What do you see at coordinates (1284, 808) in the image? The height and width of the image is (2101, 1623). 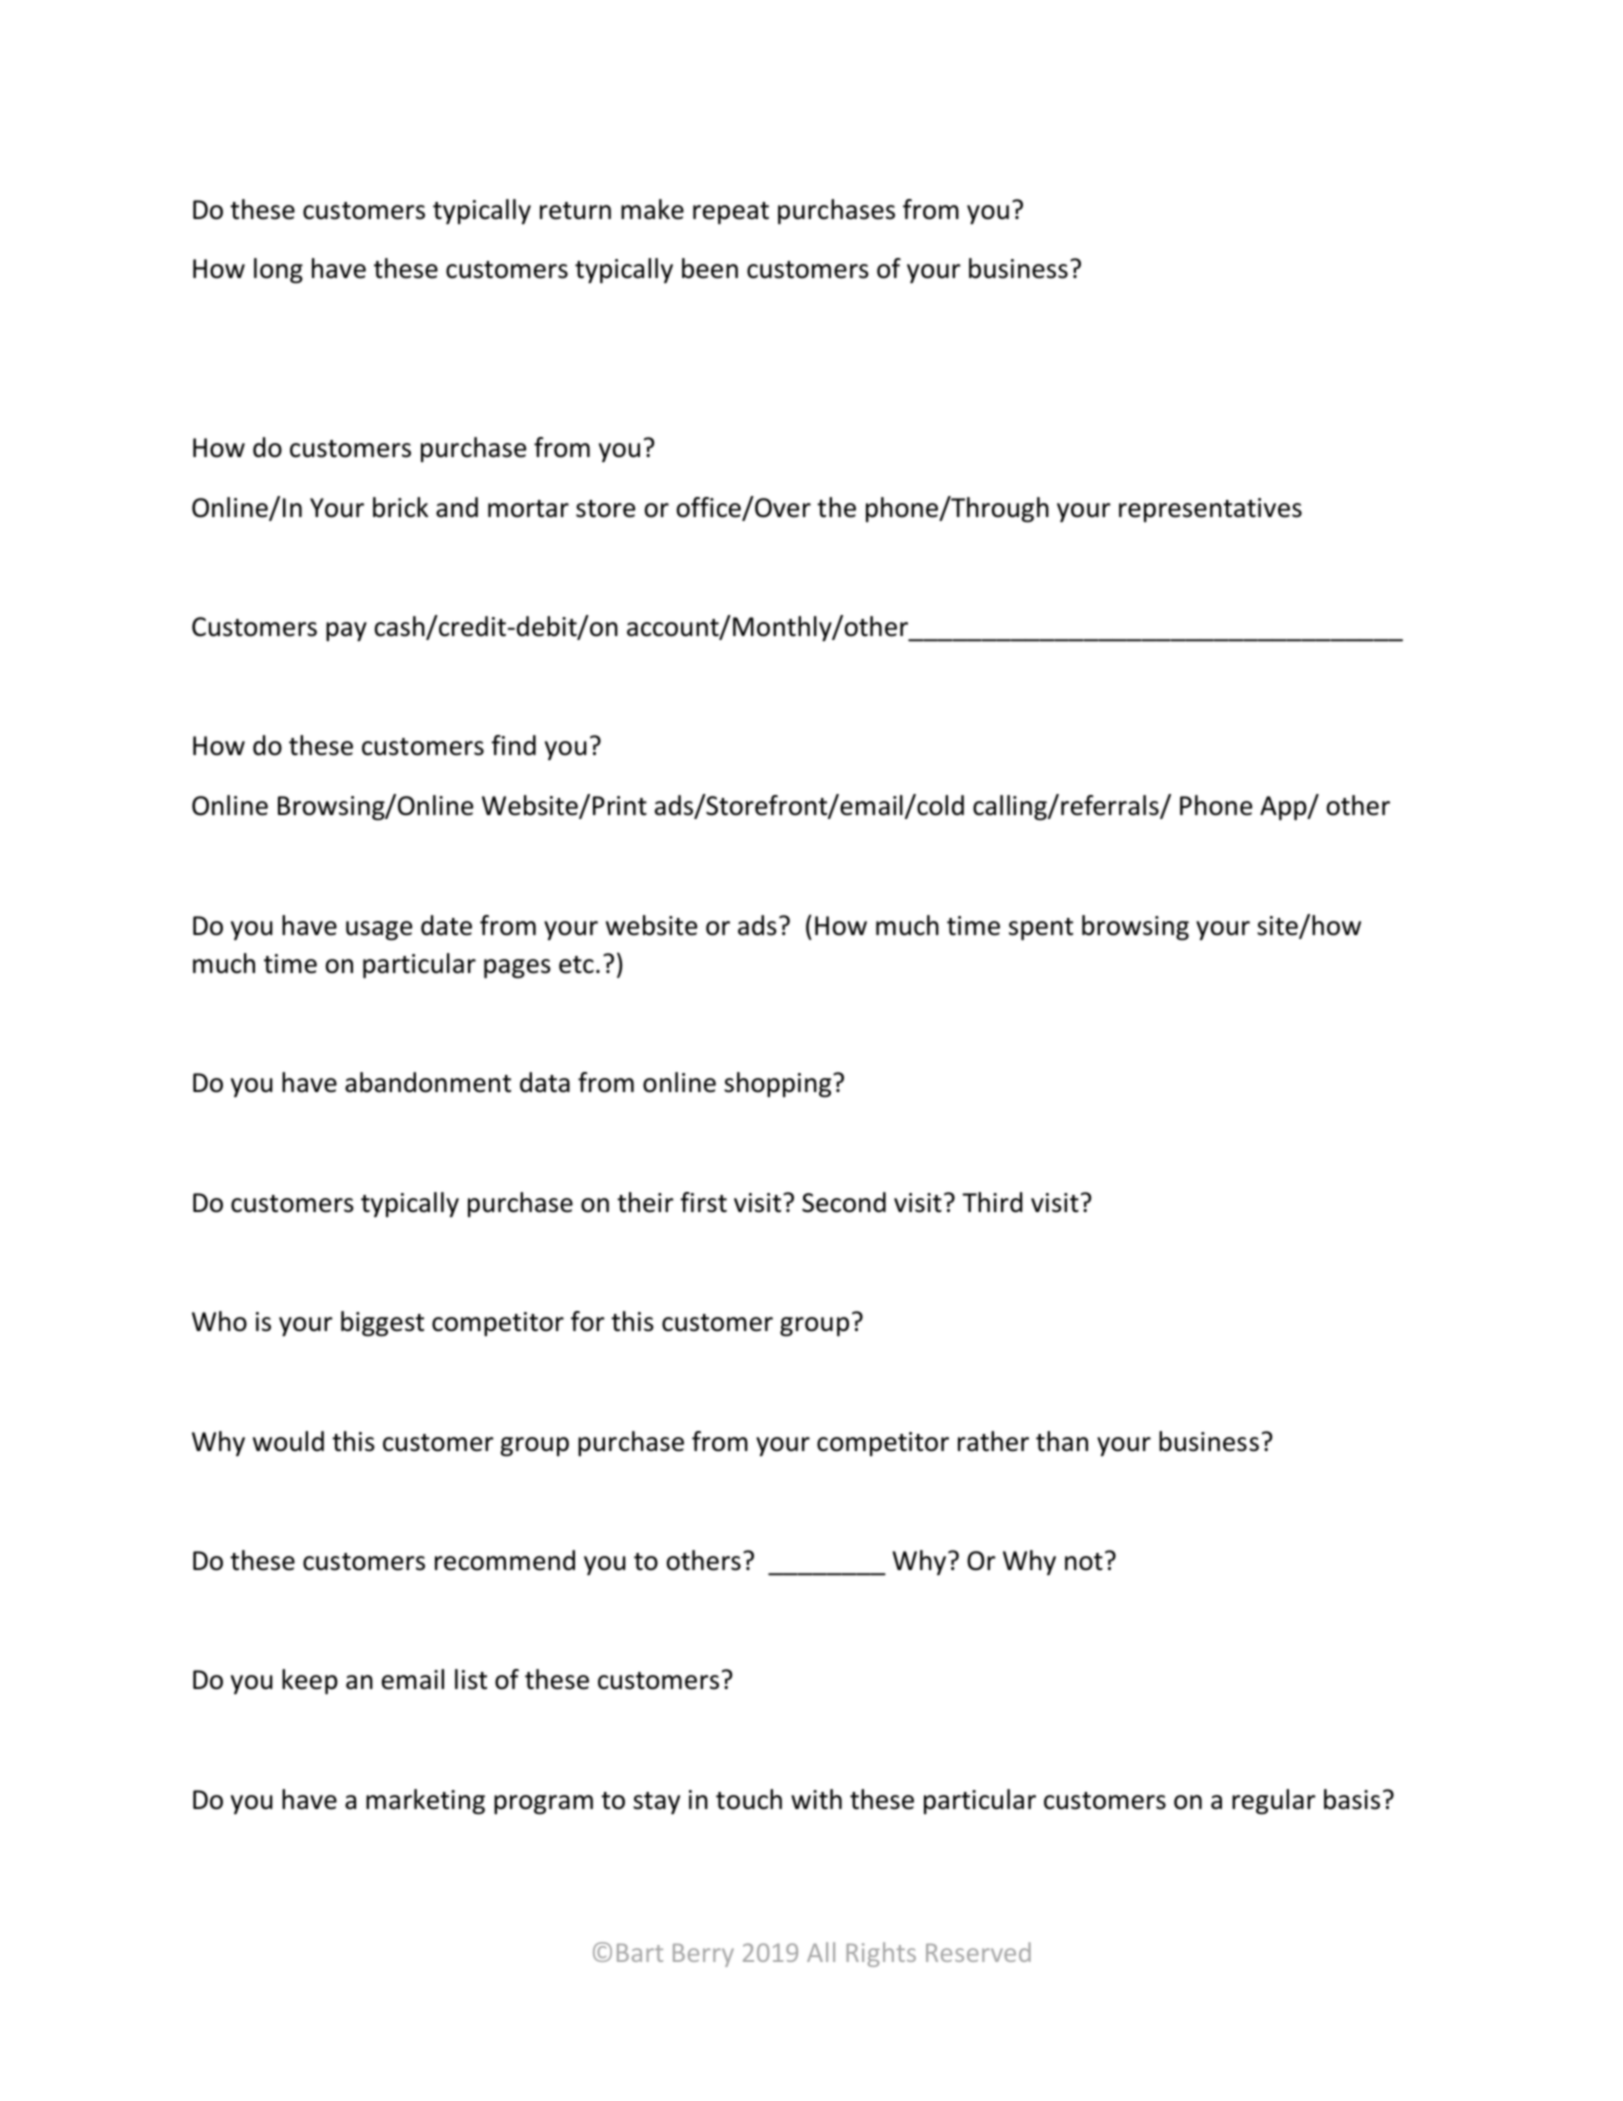 I see `App` at bounding box center [1284, 808].
